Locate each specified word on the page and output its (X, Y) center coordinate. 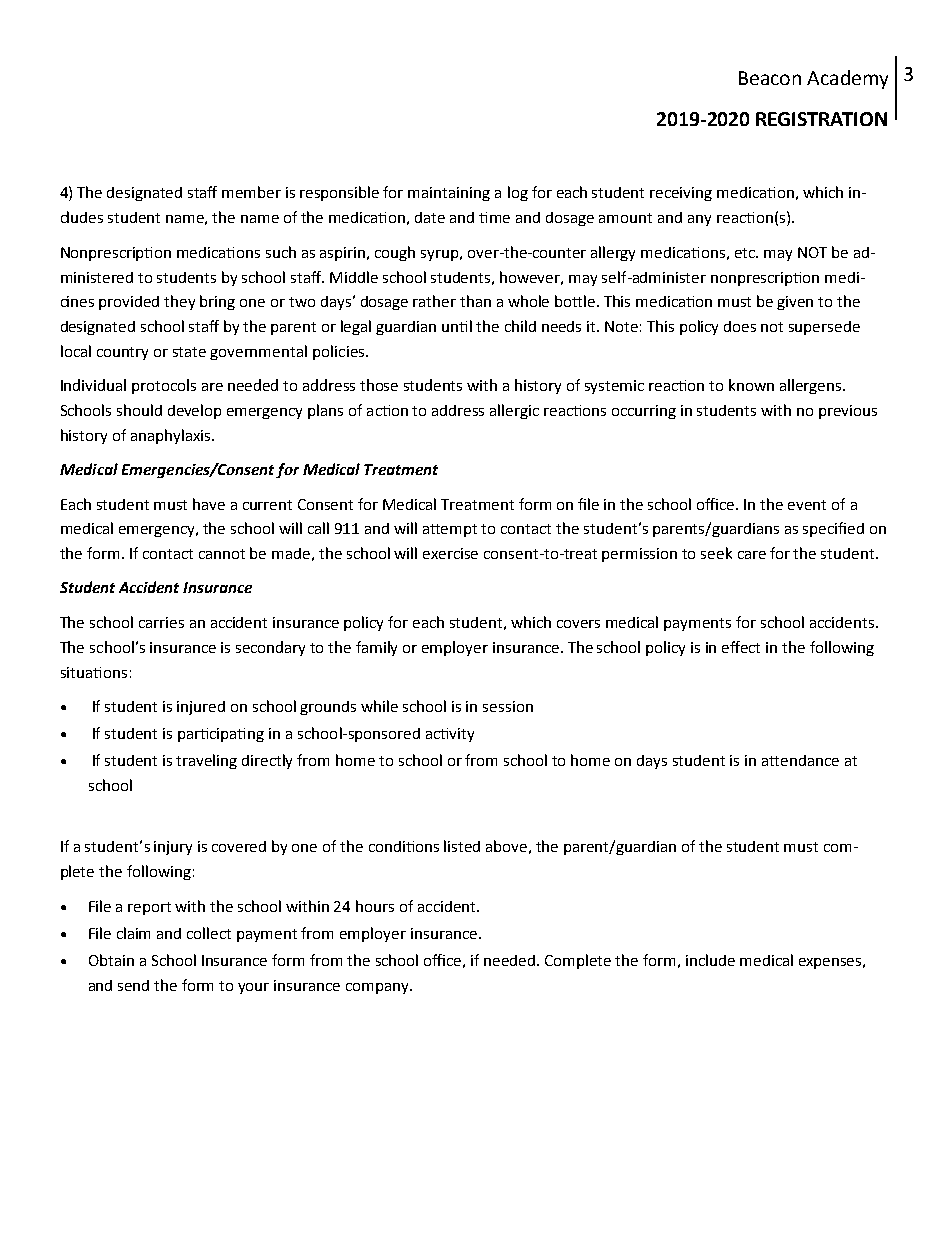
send (133, 985)
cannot (222, 554)
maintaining (449, 194)
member (251, 192)
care (752, 555)
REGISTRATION (821, 119)
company (378, 988)
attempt (450, 530)
